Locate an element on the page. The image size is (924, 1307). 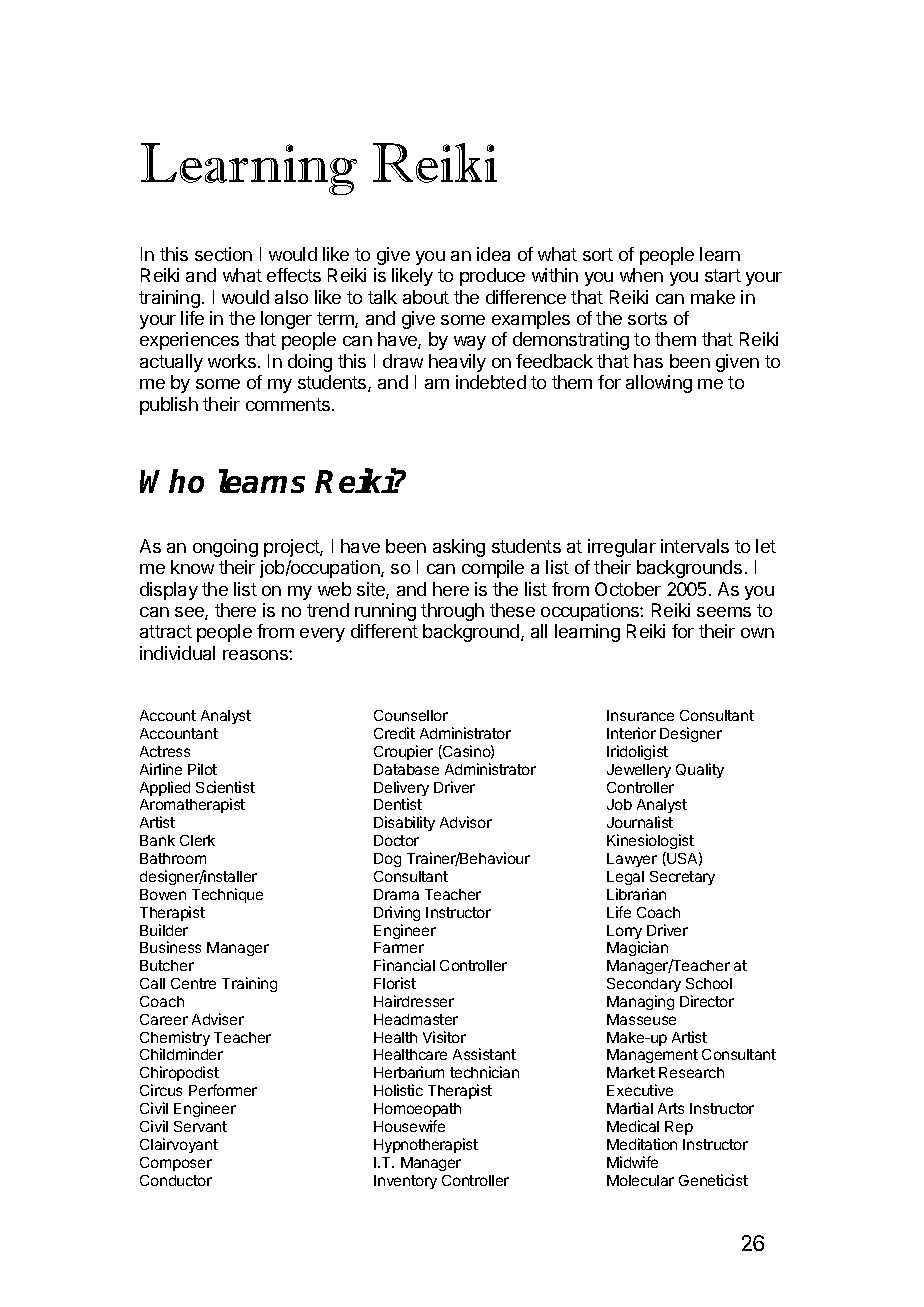
Counsellor is located at coordinates (411, 715).
